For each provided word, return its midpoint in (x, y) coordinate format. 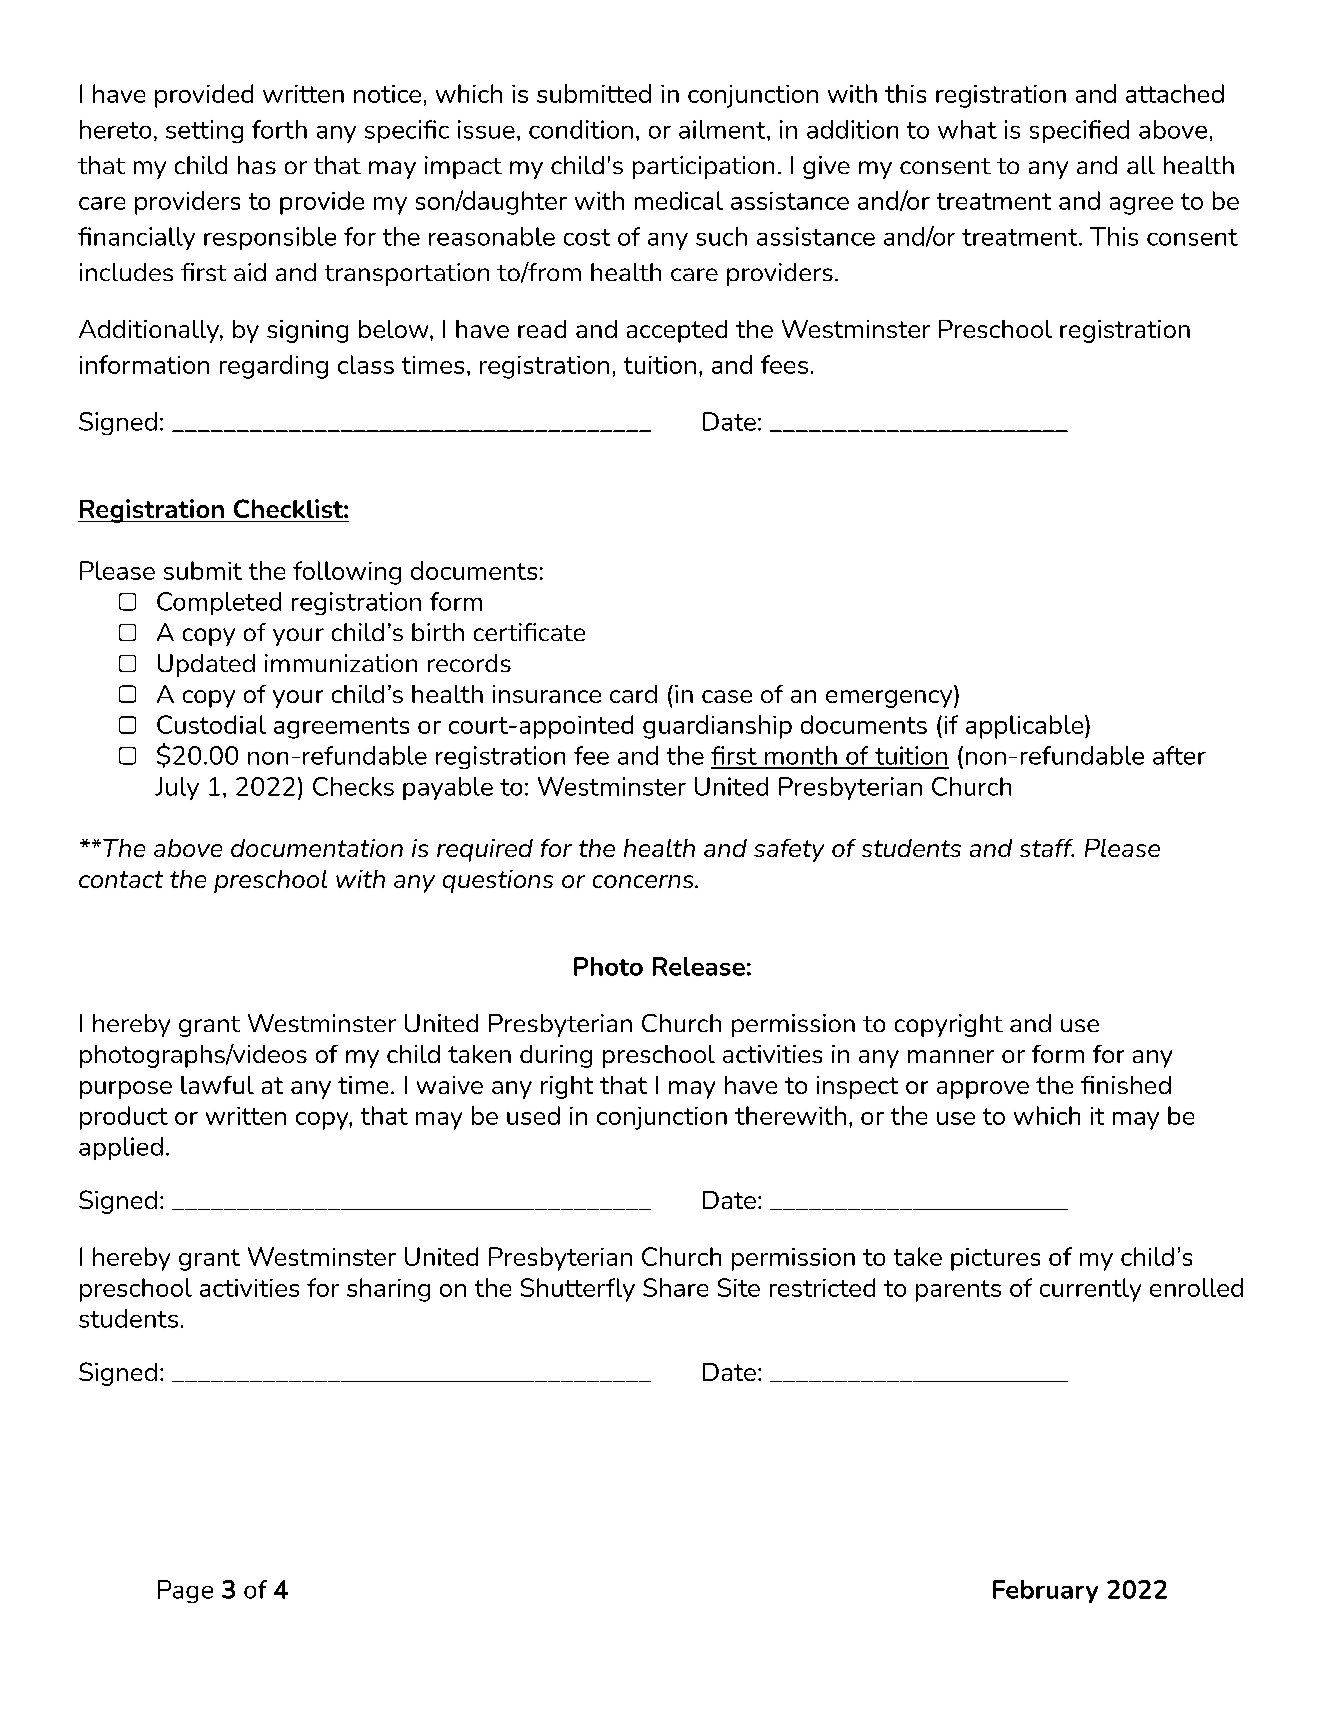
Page (185, 1591)
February (1045, 1591)
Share (675, 1287)
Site (739, 1287)
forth (279, 129)
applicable (1026, 727)
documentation (317, 848)
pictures (995, 1259)
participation (703, 167)
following (347, 573)
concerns (644, 881)
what (967, 129)
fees (784, 364)
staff (1047, 848)
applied (121, 1148)
